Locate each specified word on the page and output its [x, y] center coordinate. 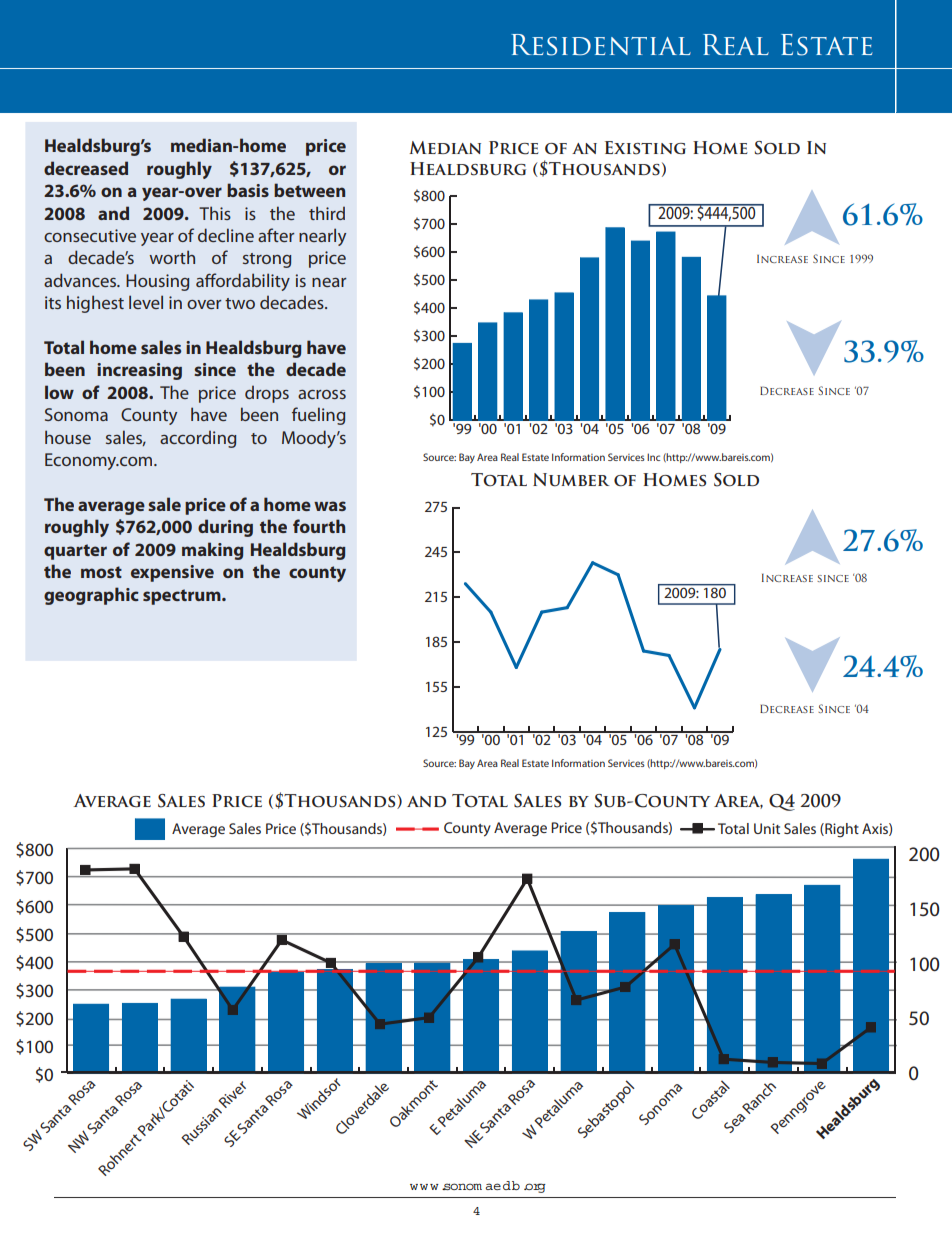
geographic [91, 596]
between [309, 190]
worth [172, 257]
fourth [319, 526]
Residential [601, 45]
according [198, 439]
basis [248, 190]
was [330, 506]
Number [571, 480]
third [327, 213]
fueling [318, 416]
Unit [767, 828]
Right [841, 830]
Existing [645, 148]
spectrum [183, 597]
